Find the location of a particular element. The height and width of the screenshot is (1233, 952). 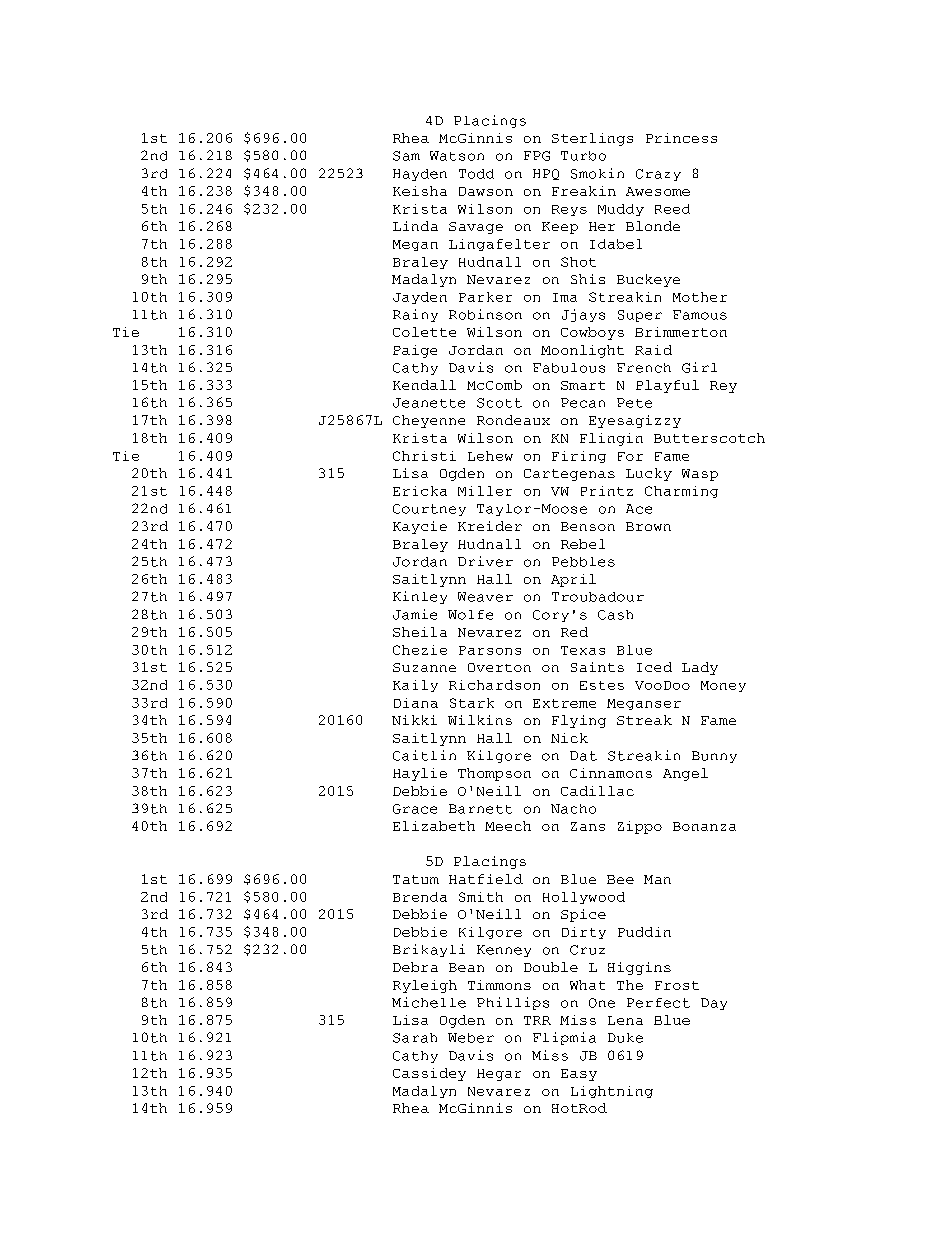

Watson is located at coordinates (457, 156).
